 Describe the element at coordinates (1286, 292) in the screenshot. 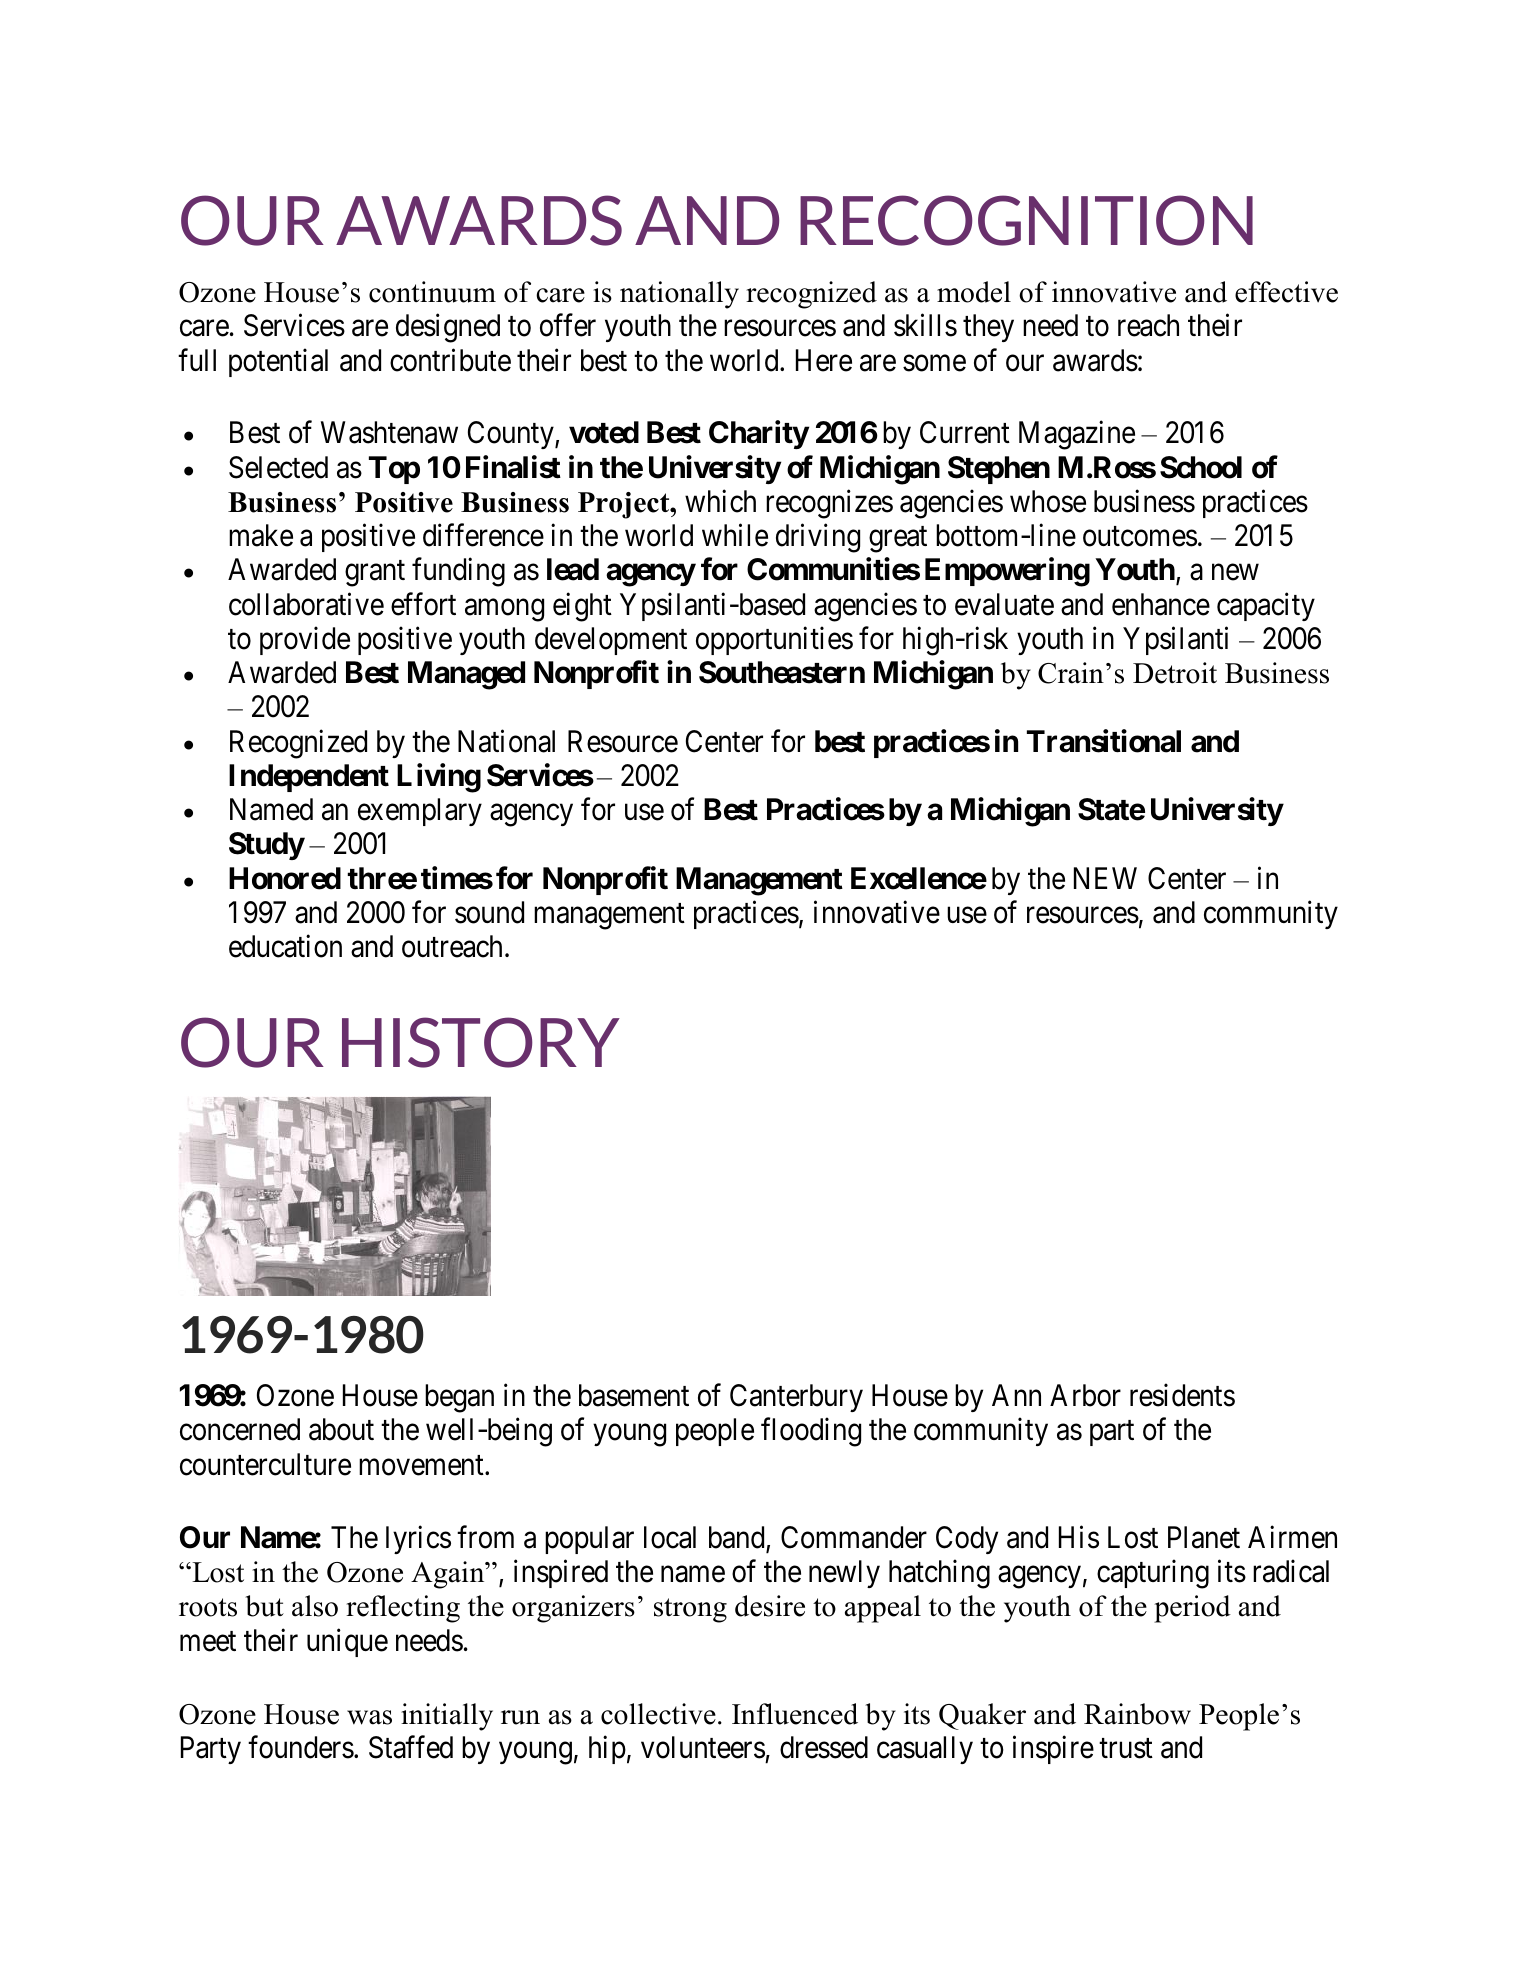

I see `effective` at that location.
